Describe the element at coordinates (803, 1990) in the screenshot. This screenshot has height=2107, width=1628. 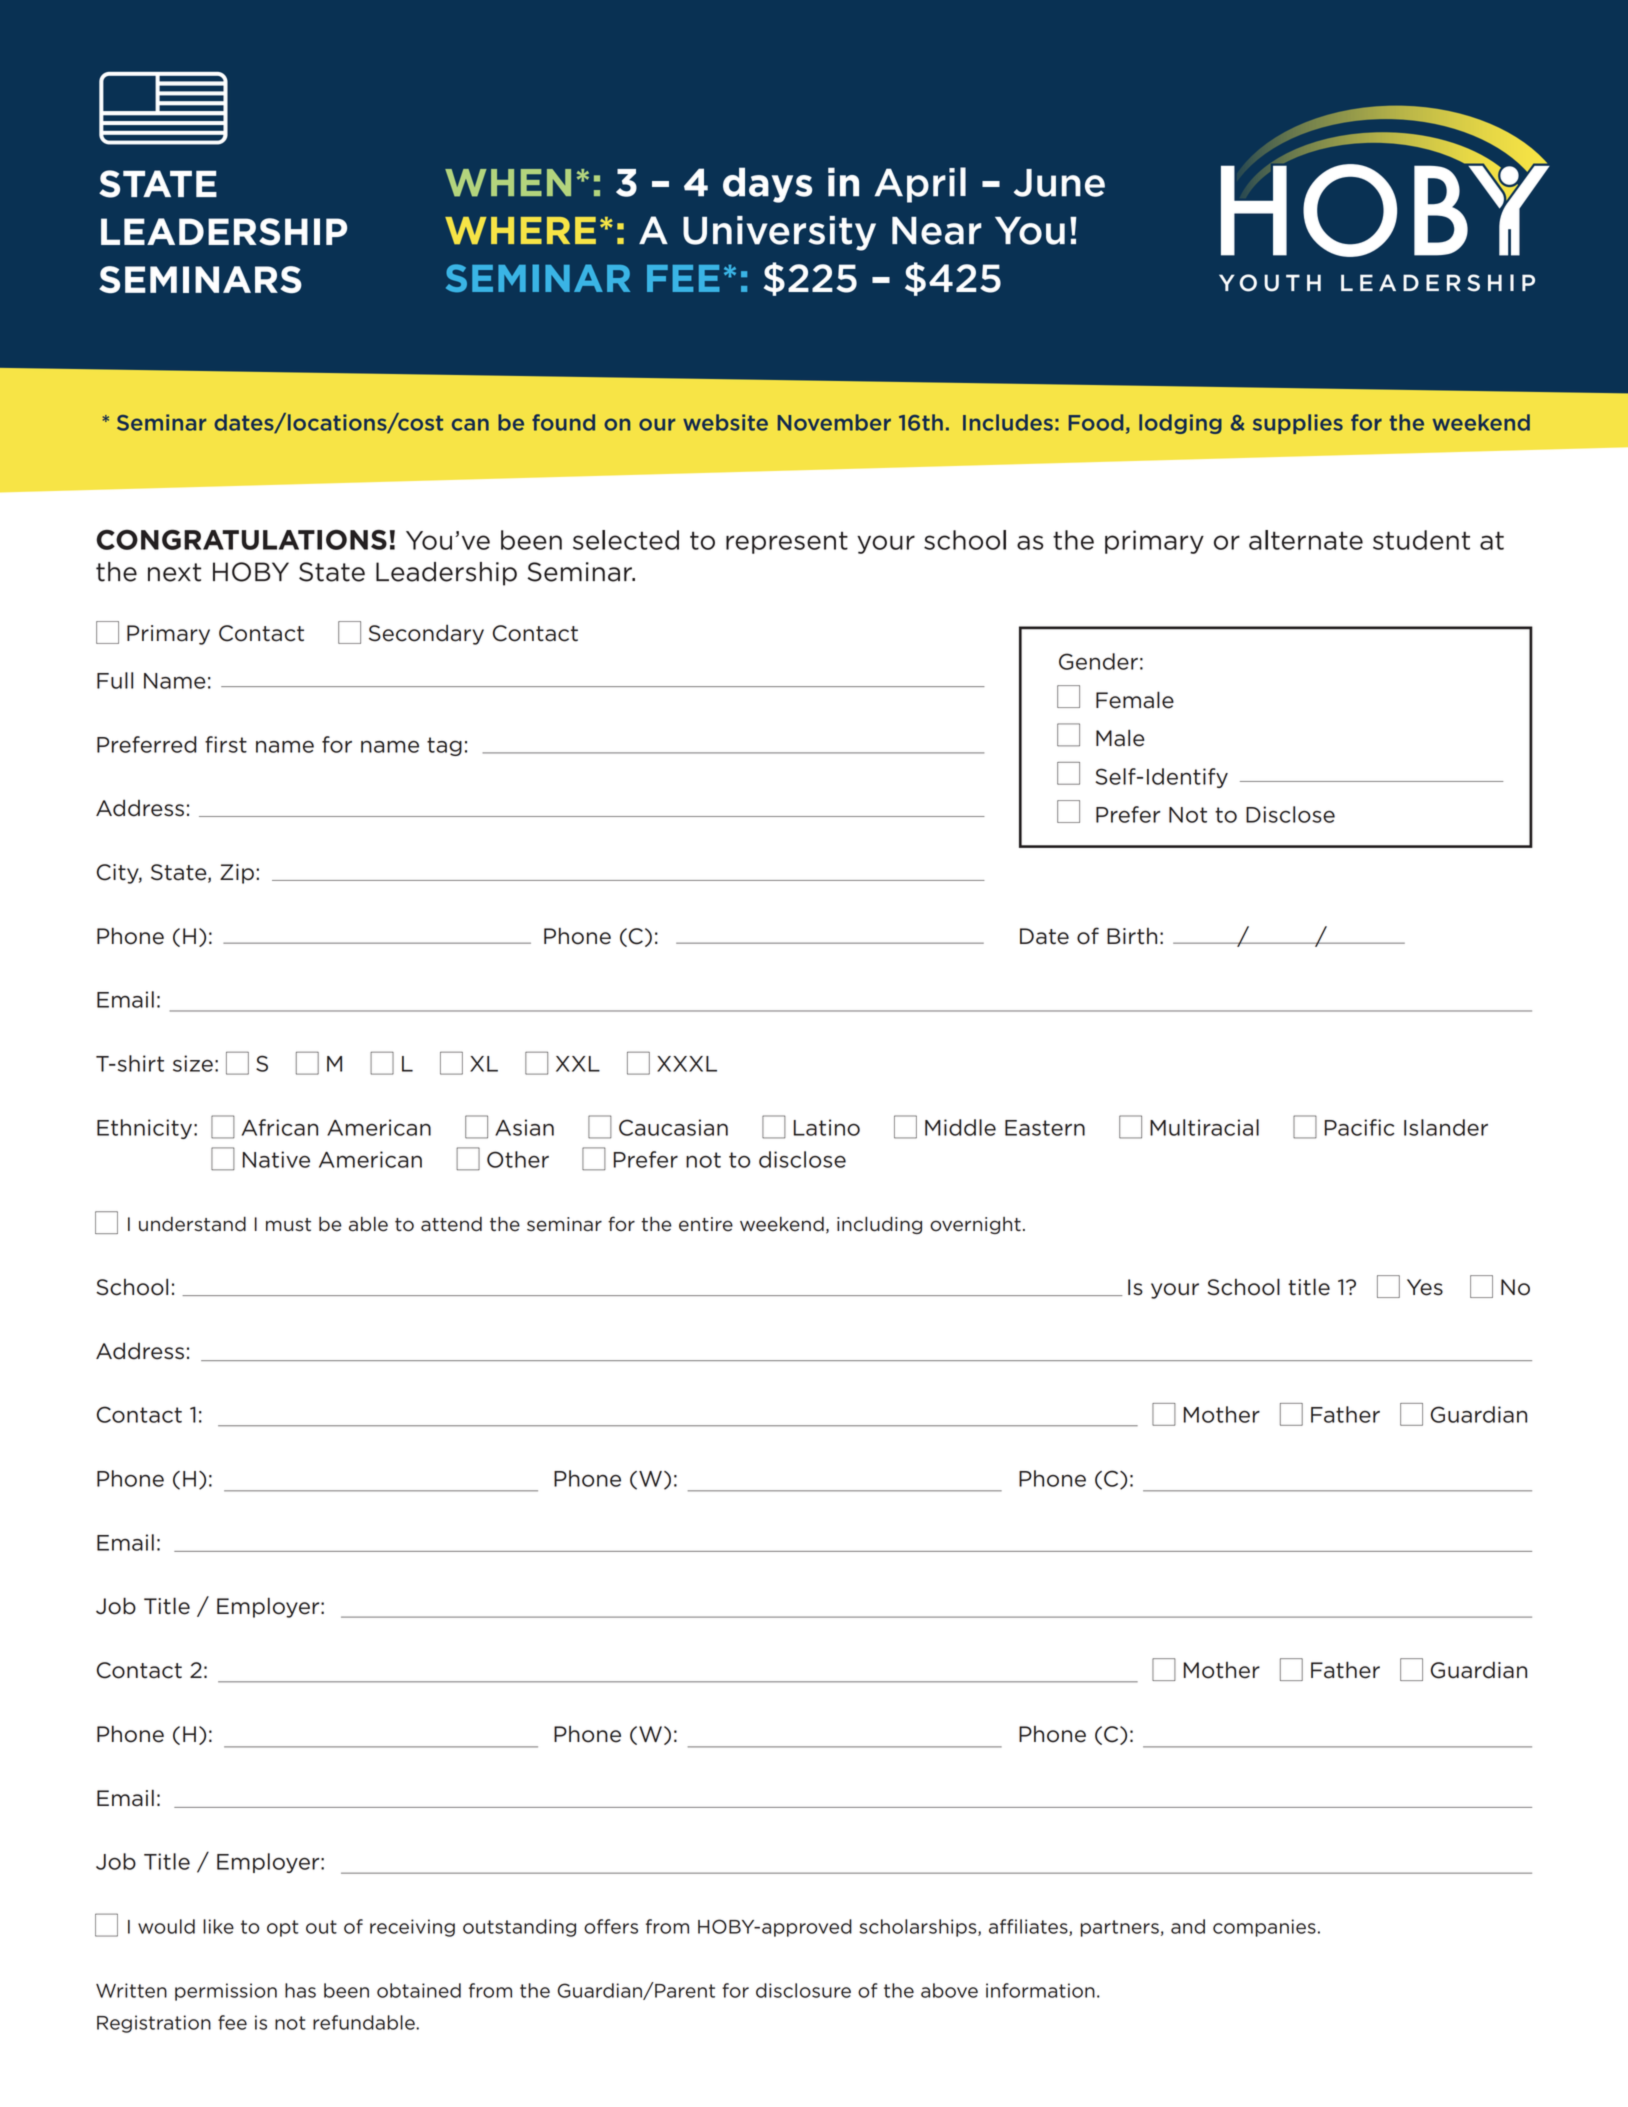
I see `disclosure` at that location.
